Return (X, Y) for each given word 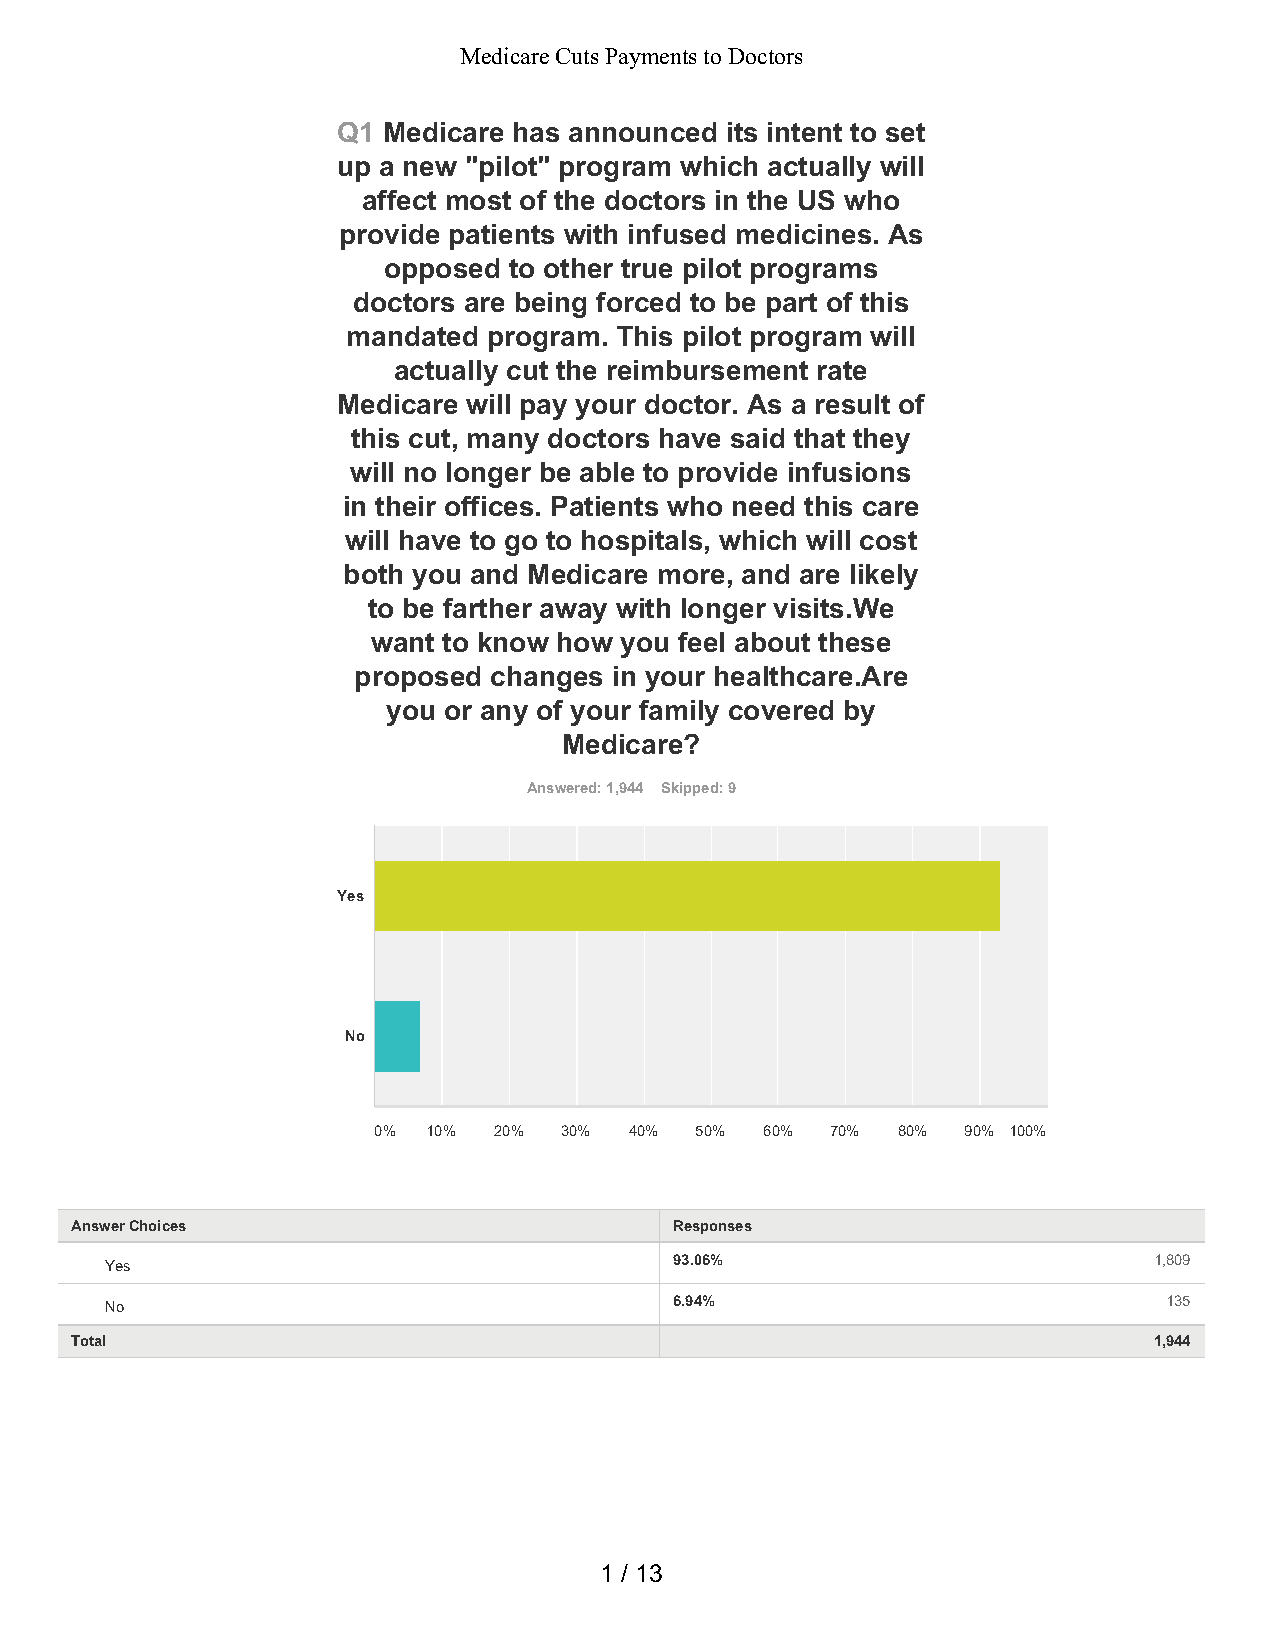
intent (805, 132)
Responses (713, 1227)
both (373, 574)
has (536, 132)
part (792, 305)
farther (487, 608)
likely (884, 577)
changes (546, 679)
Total (88, 1340)
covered (781, 710)
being (551, 305)
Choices (158, 1225)
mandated (412, 336)
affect (399, 200)
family (679, 713)
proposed (418, 679)
